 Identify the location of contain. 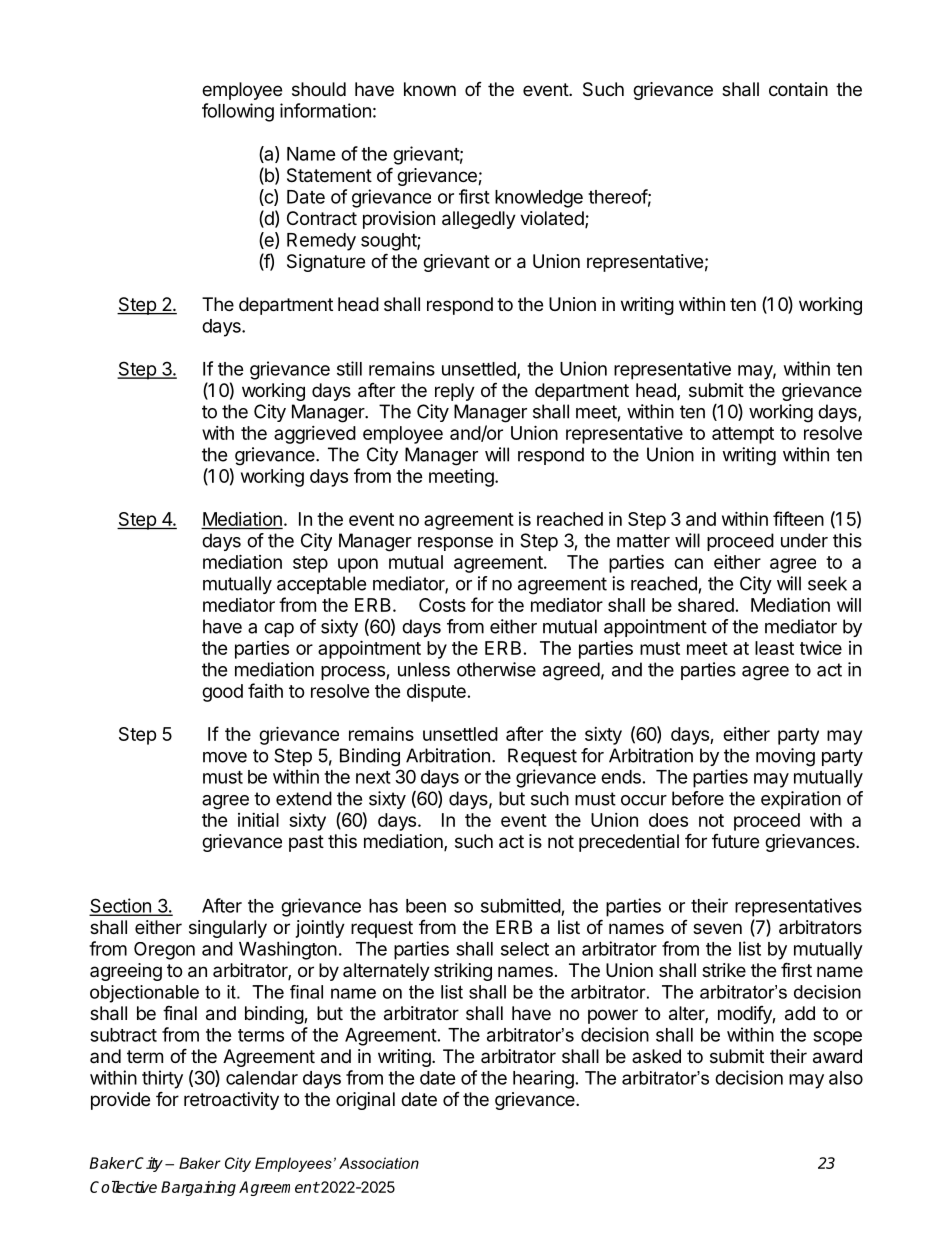
(798, 89).
